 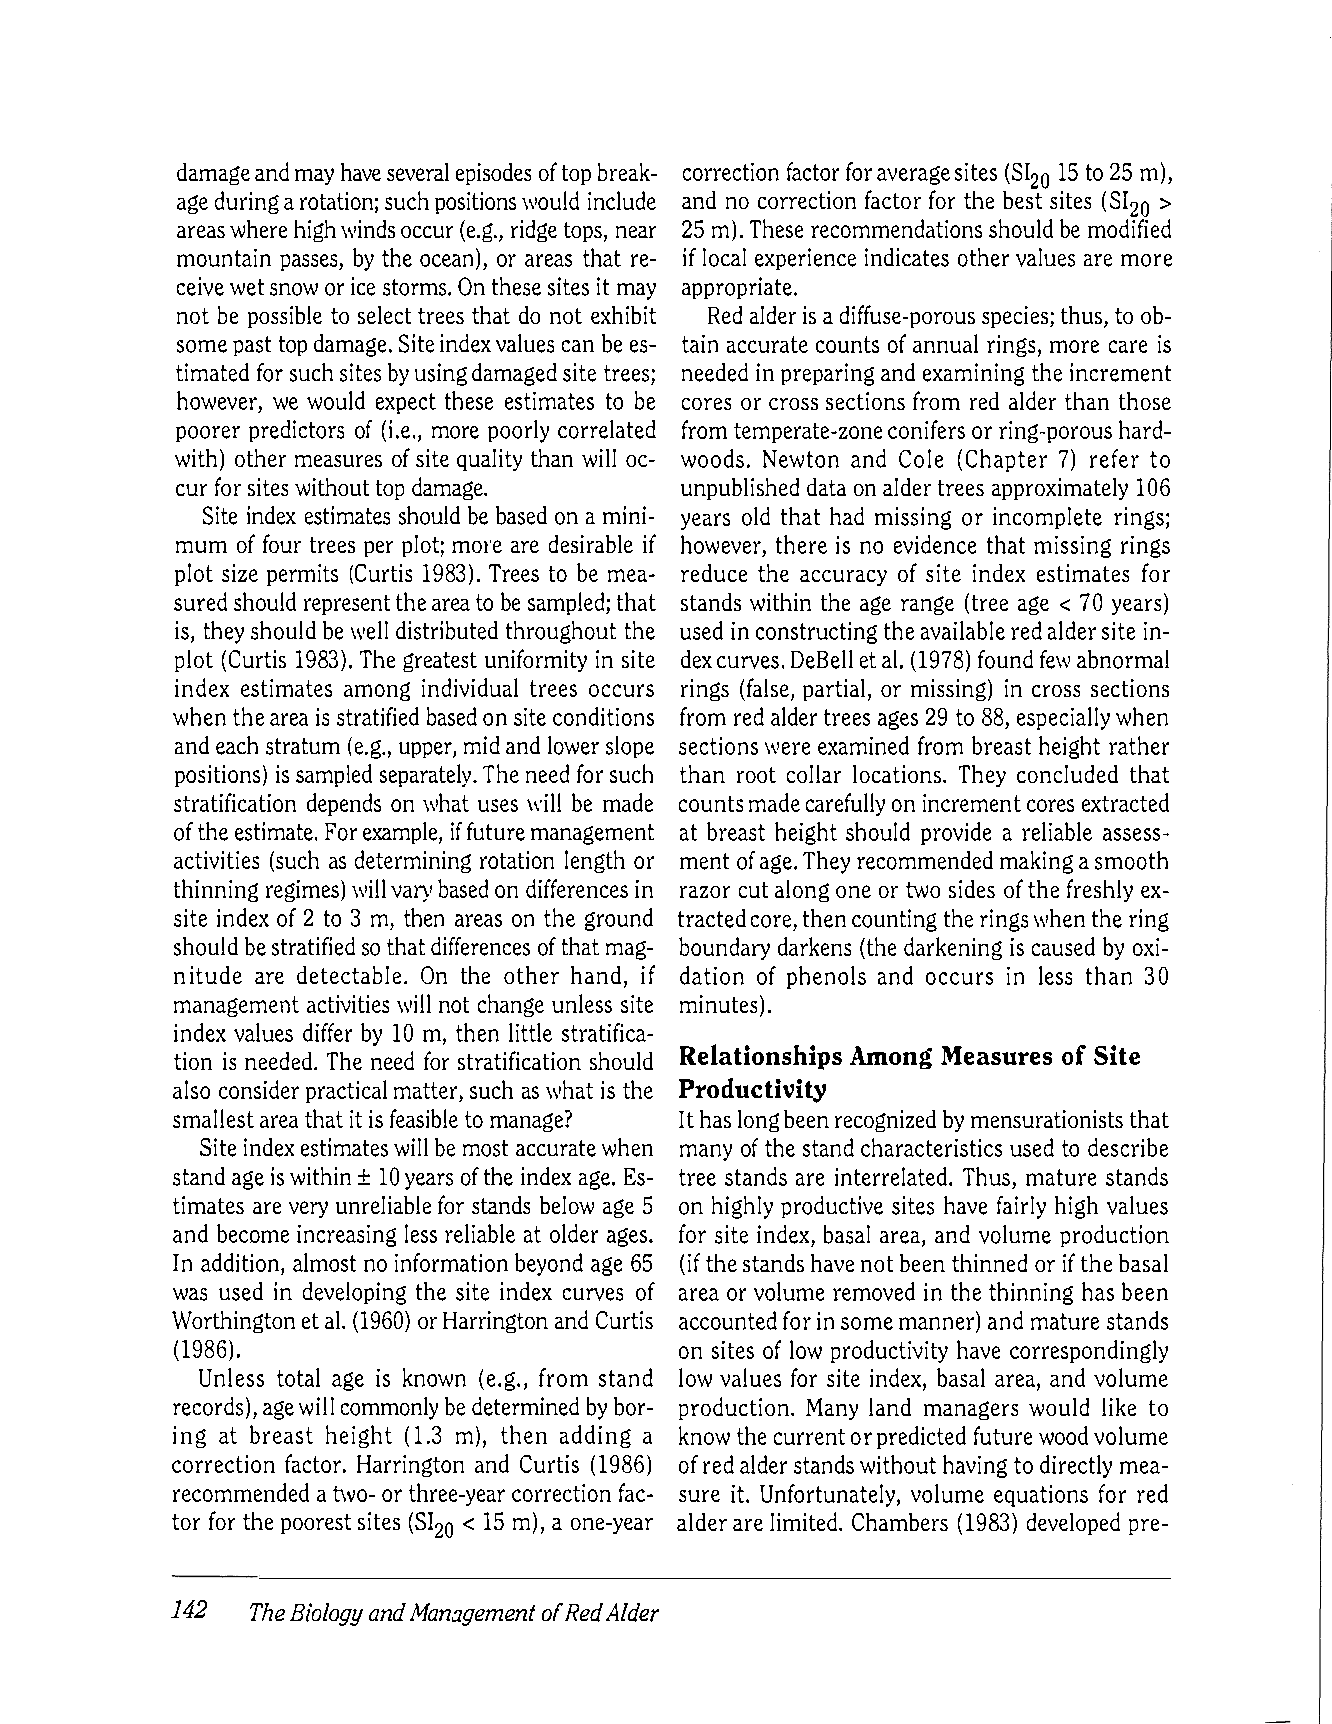 I want to click on developed, so click(x=1073, y=1523).
